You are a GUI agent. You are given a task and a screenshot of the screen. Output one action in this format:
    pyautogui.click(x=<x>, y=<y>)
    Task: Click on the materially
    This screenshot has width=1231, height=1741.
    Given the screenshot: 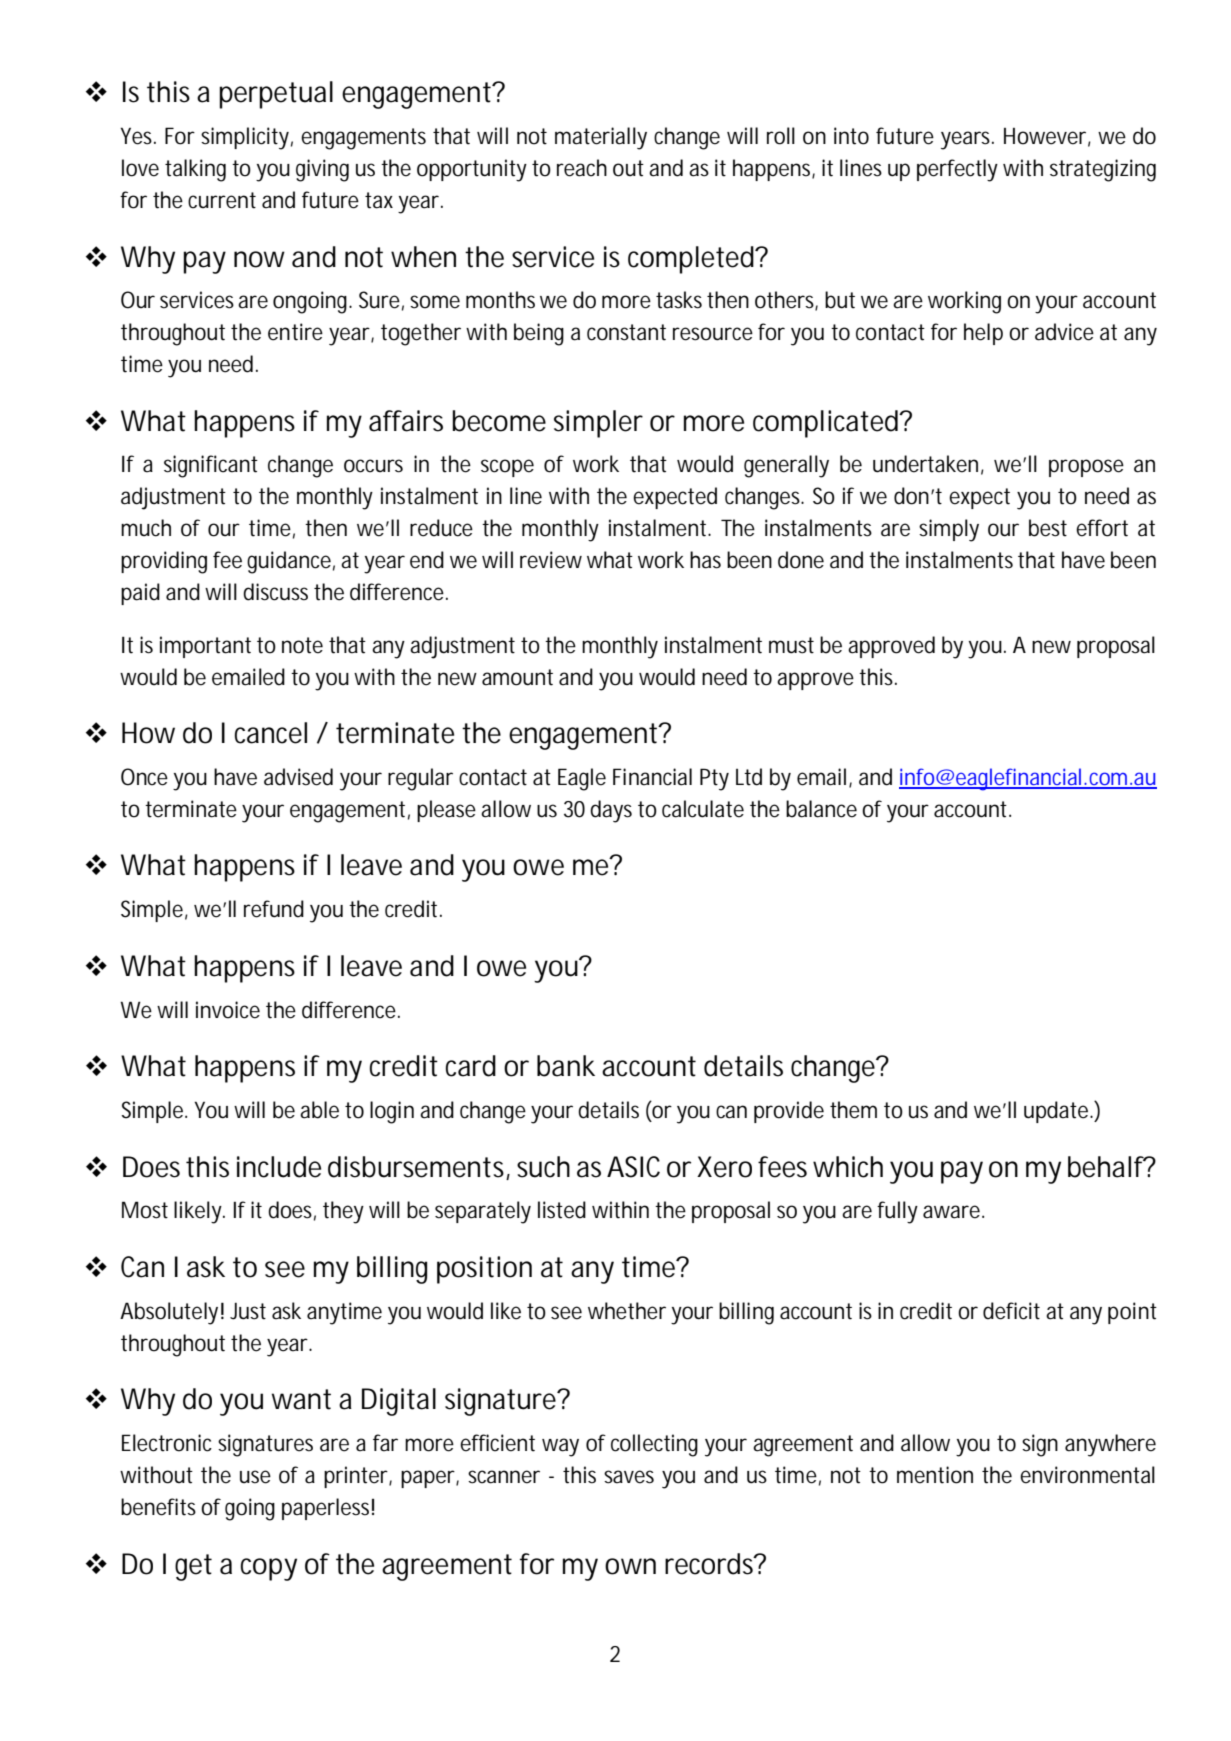 What is the action you would take?
    pyautogui.click(x=601, y=138)
